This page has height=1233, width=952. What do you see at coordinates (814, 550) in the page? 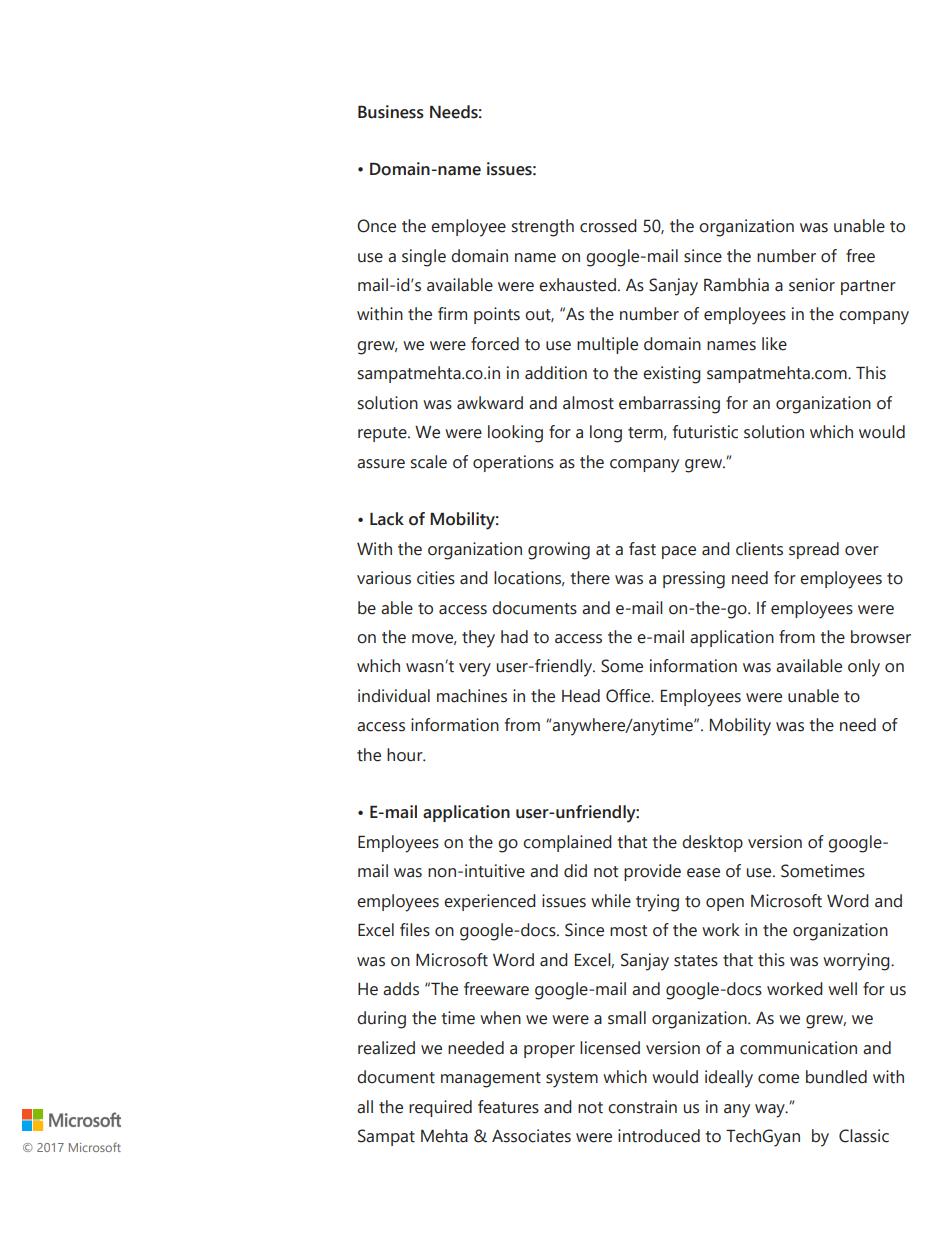
I see `spread` at bounding box center [814, 550].
